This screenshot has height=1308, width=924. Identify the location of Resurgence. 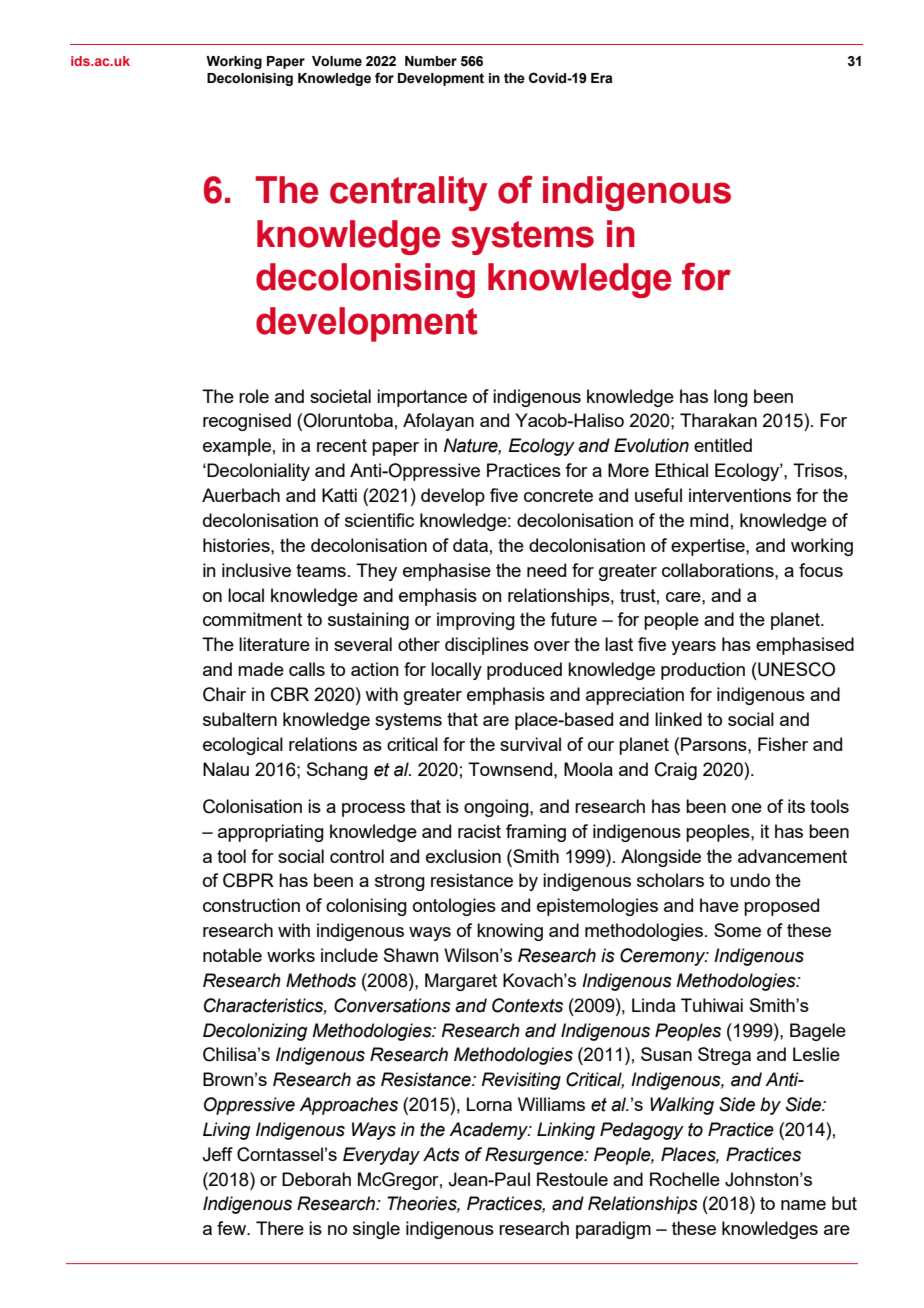
(535, 1156).
